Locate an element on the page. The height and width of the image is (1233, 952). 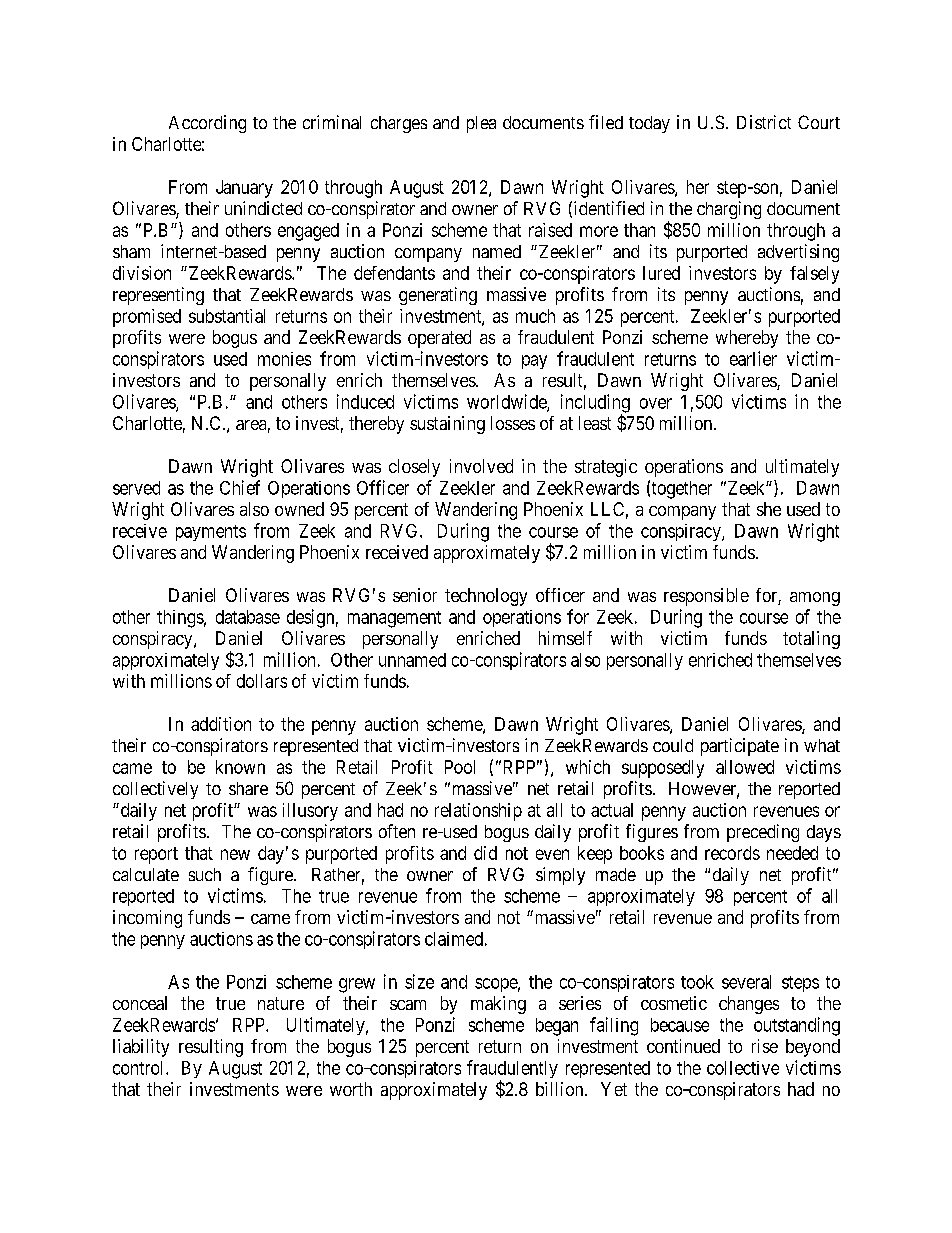
Pool is located at coordinates (460, 767).
